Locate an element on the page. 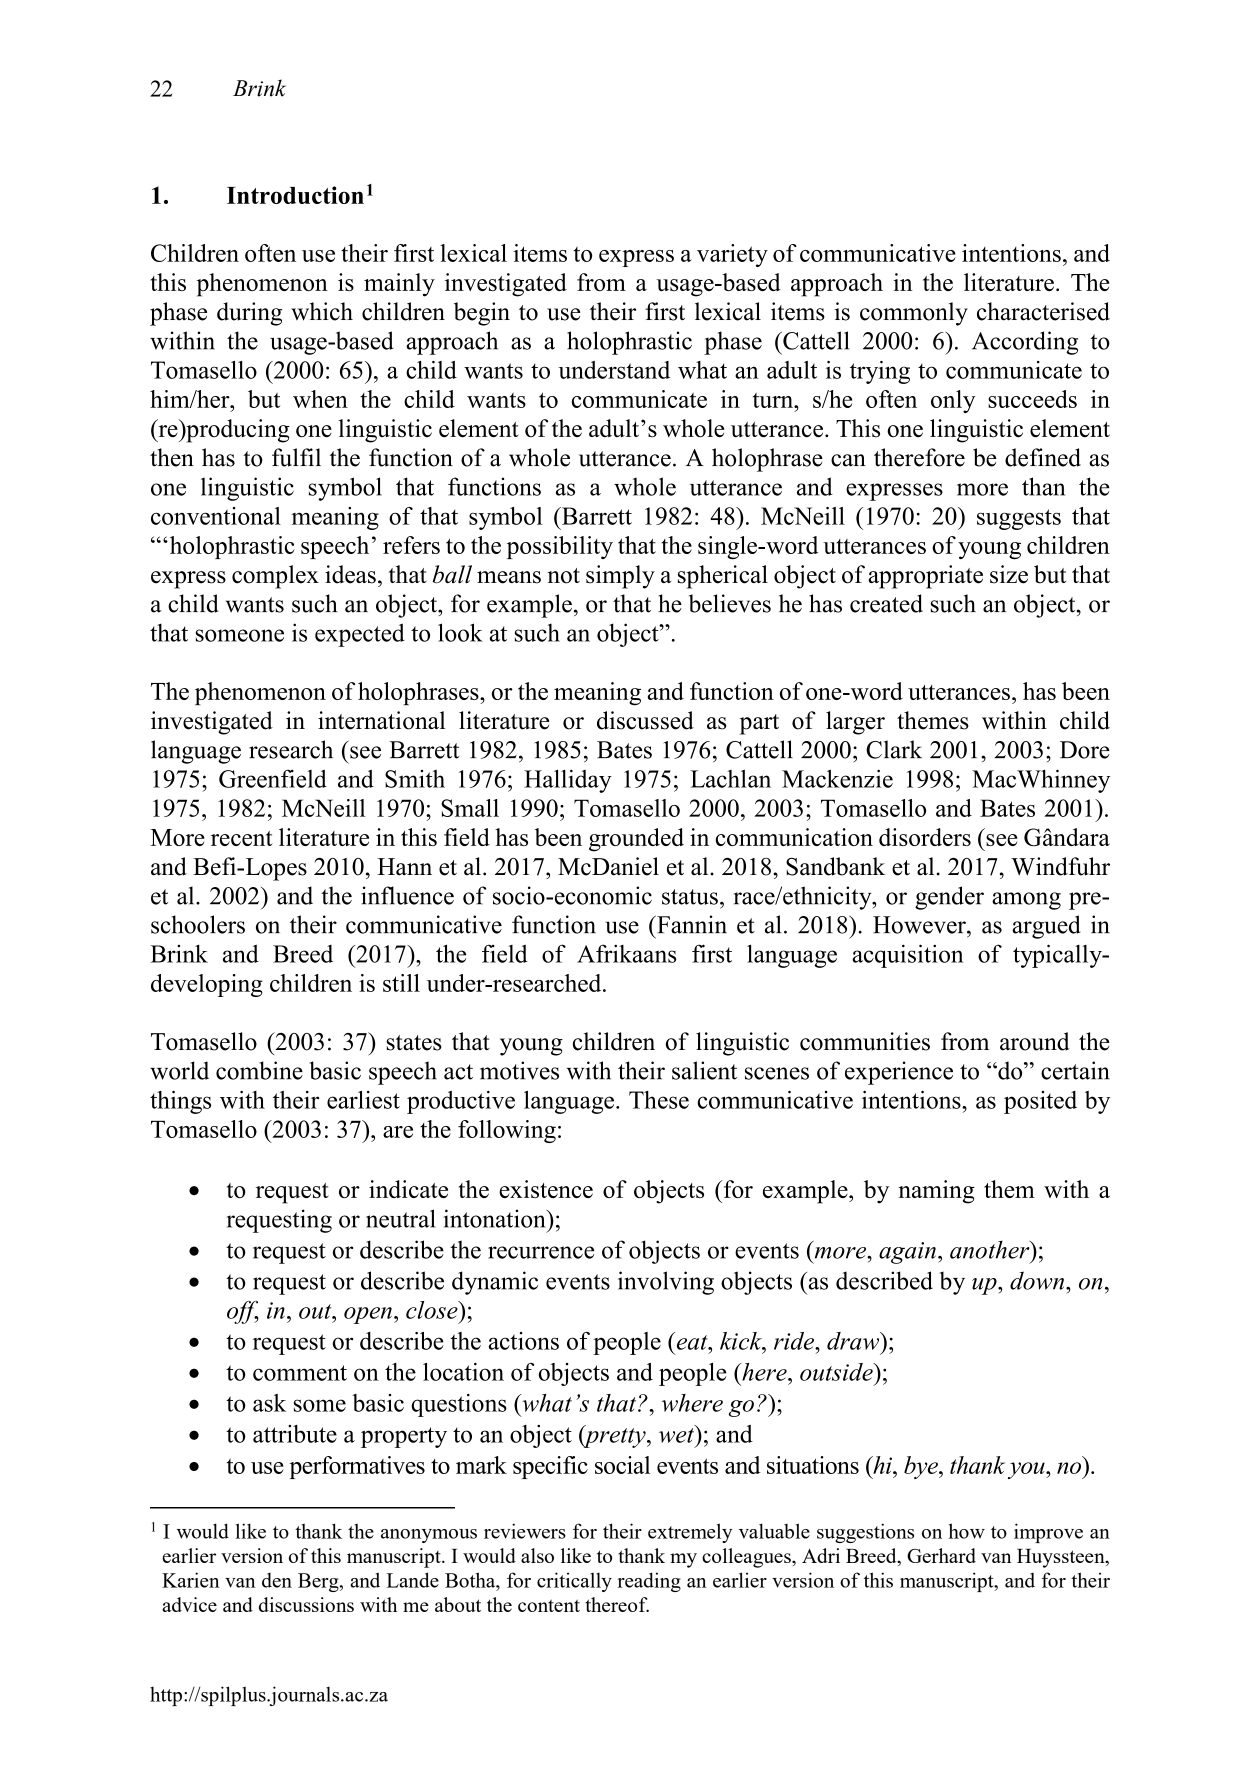 The height and width of the page is (1782, 1260). during is located at coordinates (249, 314).
